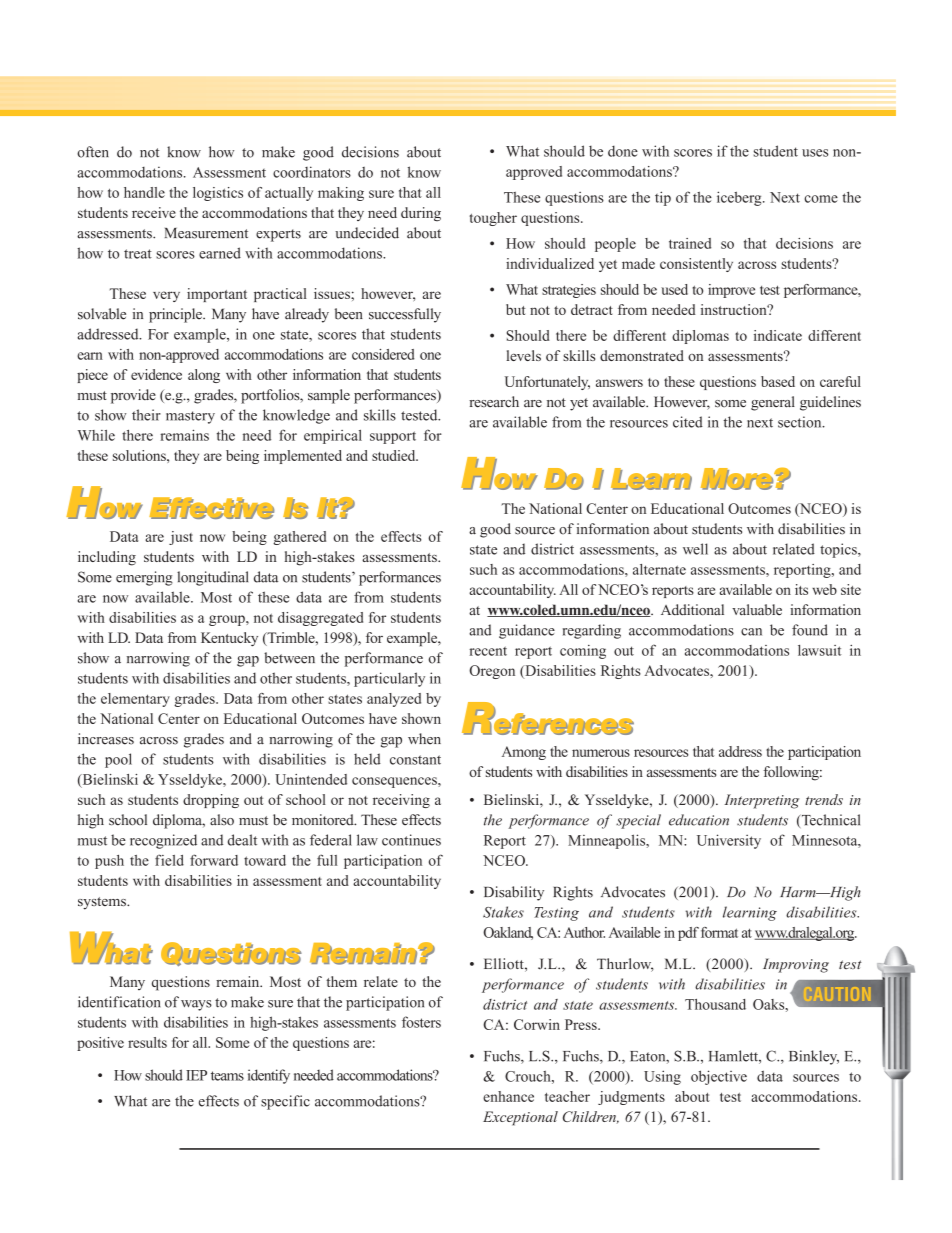 The width and height of the page is (952, 1233). I want to click on enhance, so click(508, 1096).
